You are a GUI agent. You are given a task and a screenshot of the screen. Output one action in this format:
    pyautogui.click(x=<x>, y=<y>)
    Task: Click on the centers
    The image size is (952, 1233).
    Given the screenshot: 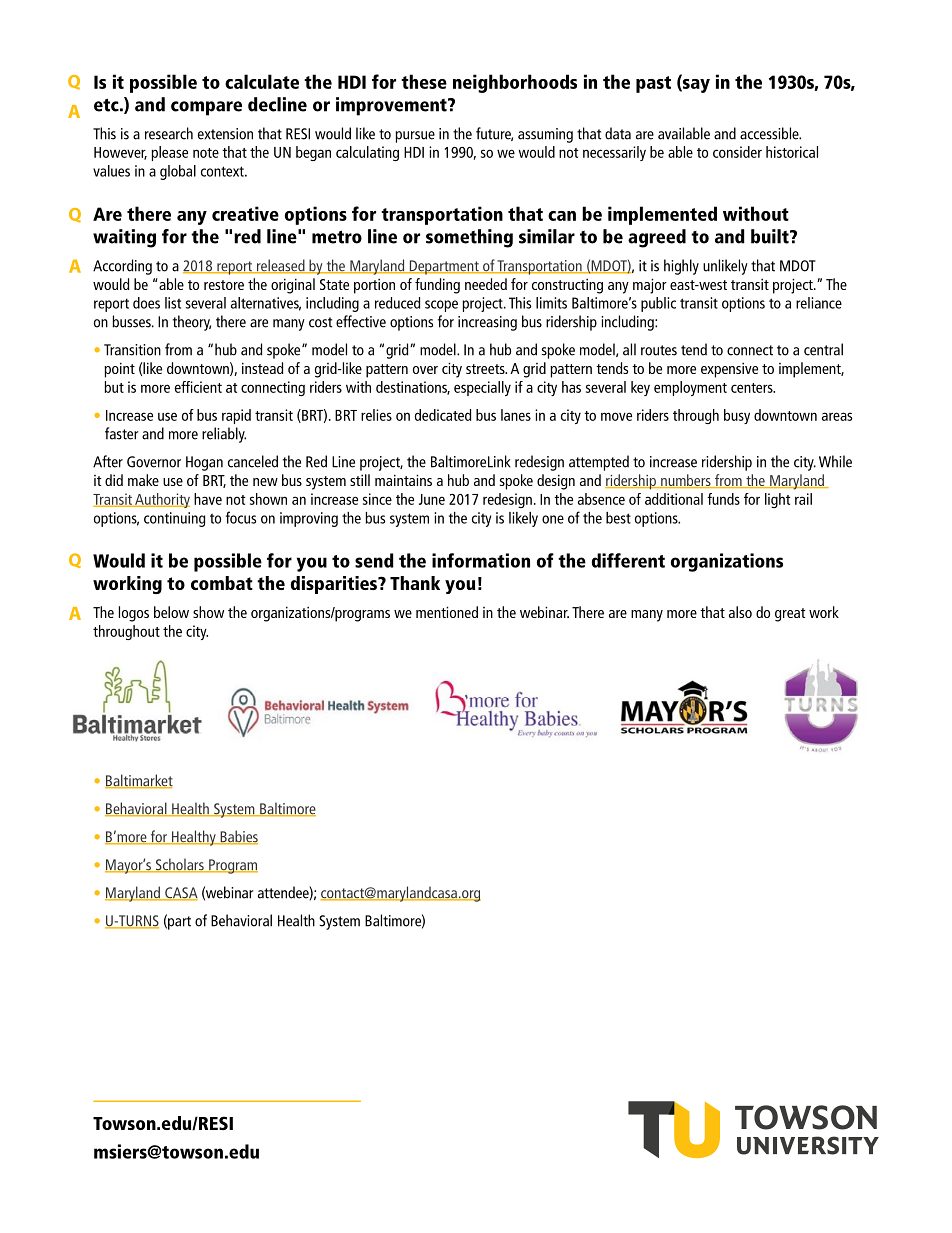 What is the action you would take?
    pyautogui.click(x=753, y=388)
